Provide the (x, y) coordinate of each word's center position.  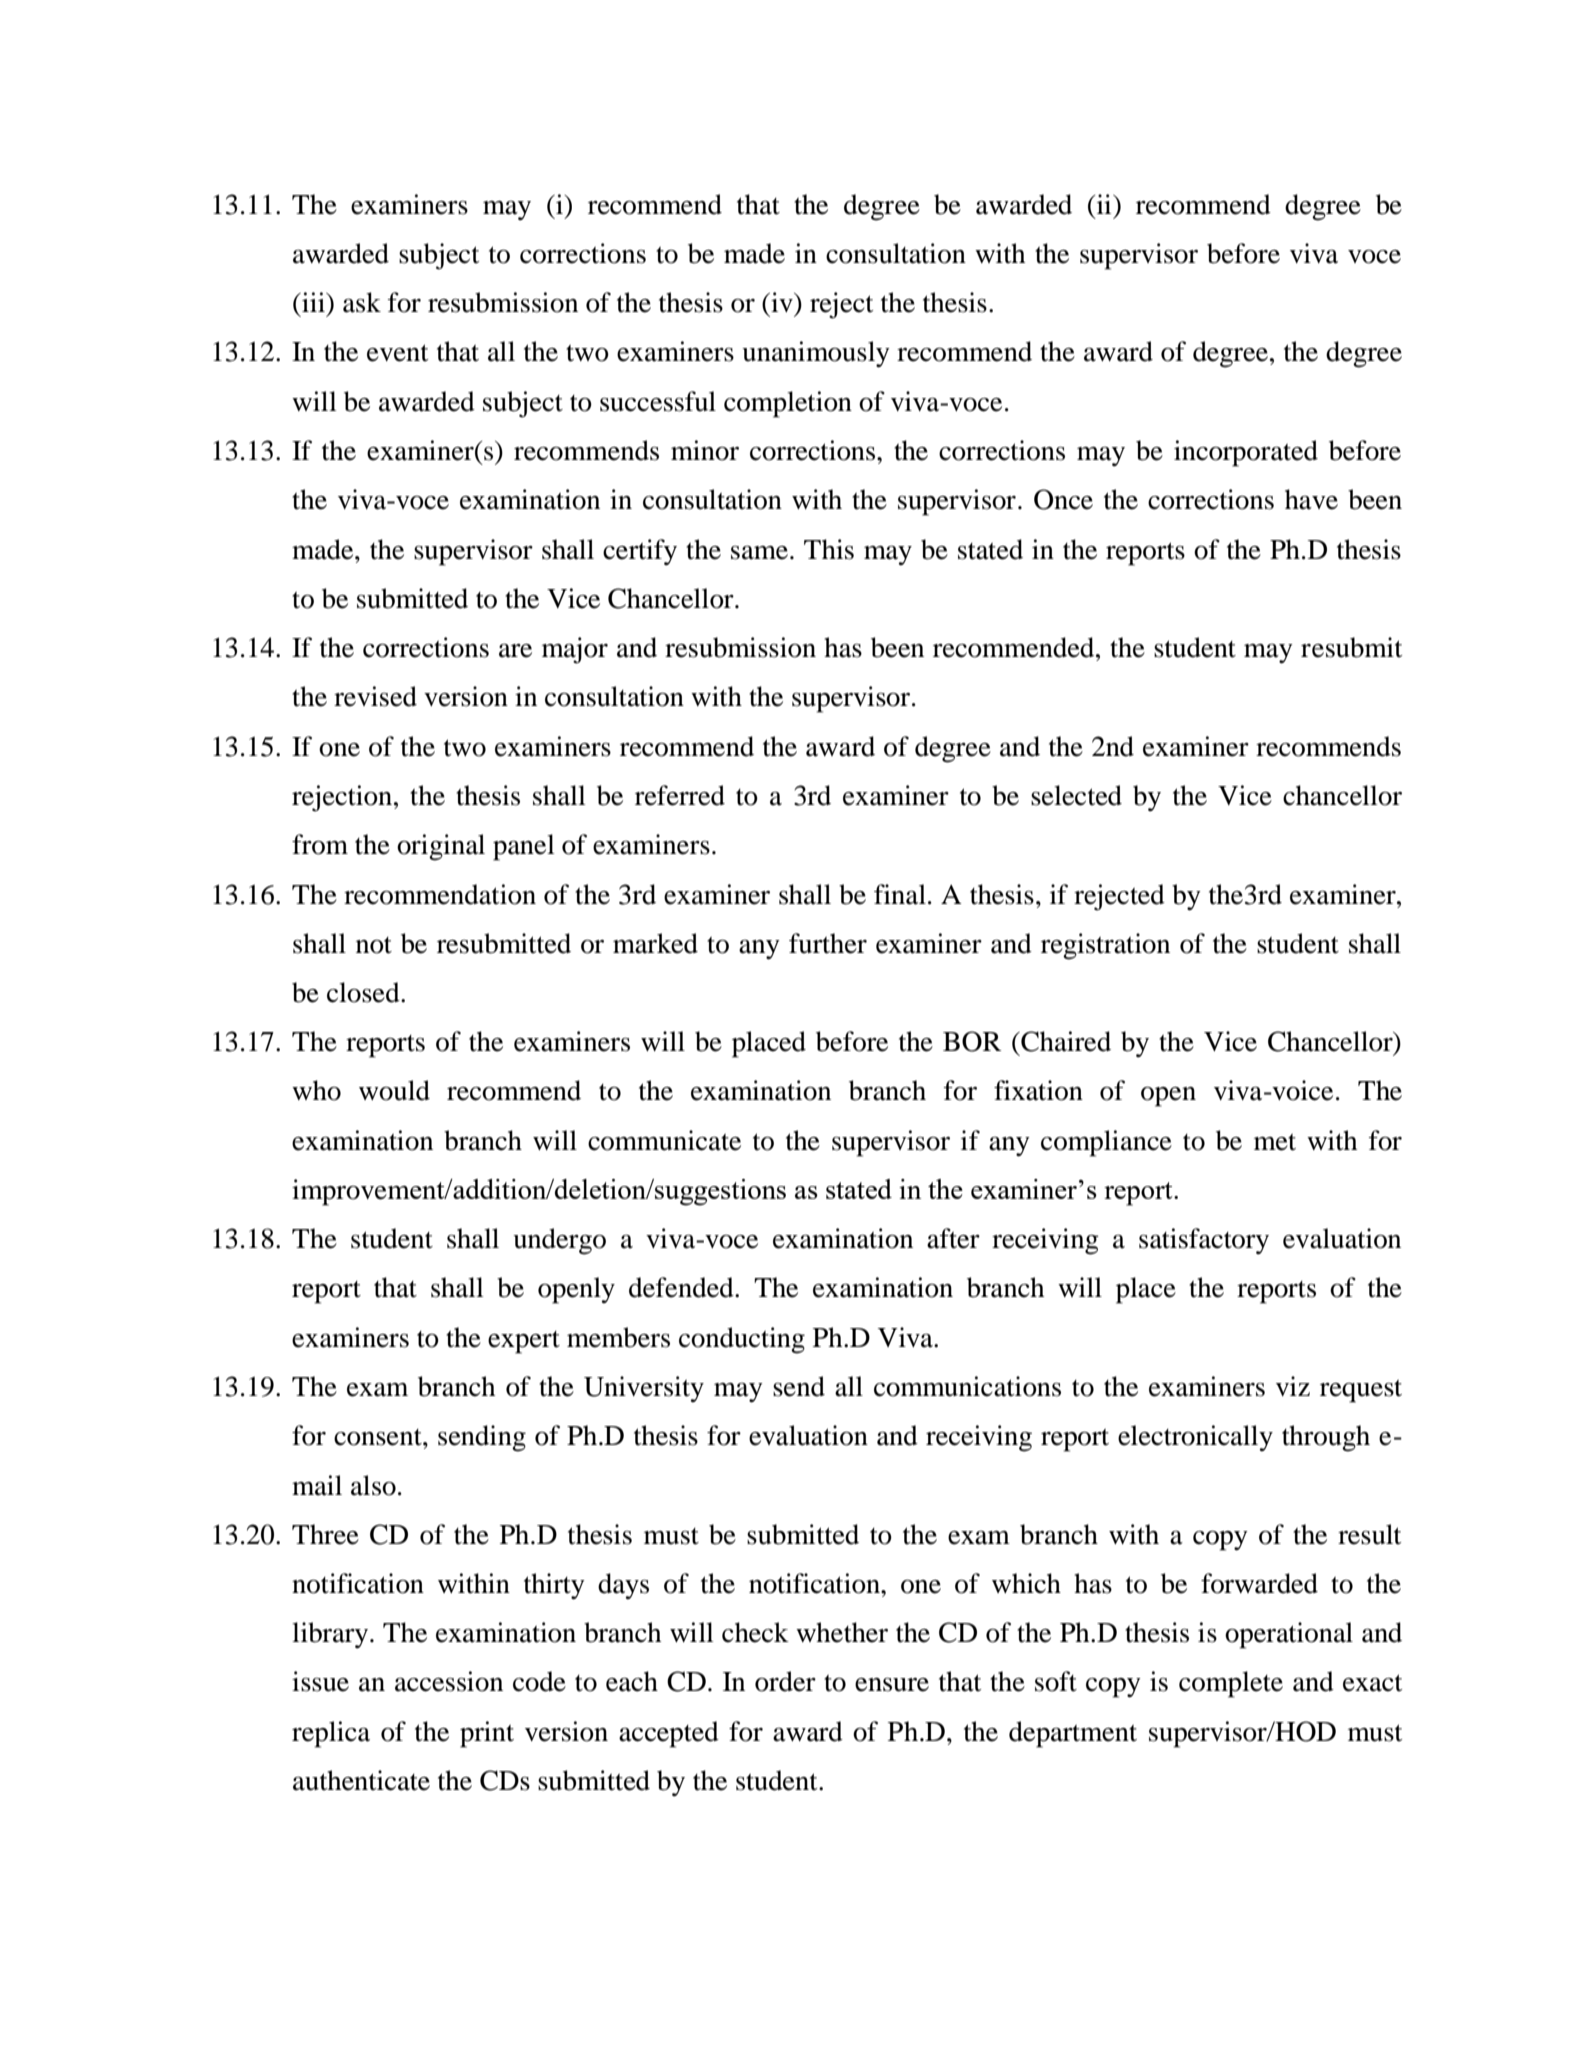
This (829, 549)
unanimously (816, 354)
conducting (742, 1340)
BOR (972, 1041)
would (394, 1090)
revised (375, 696)
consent (379, 1437)
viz (1293, 1386)
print (487, 1734)
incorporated (1246, 453)
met (1275, 1142)
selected (1076, 795)
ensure (892, 1685)
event (397, 353)
